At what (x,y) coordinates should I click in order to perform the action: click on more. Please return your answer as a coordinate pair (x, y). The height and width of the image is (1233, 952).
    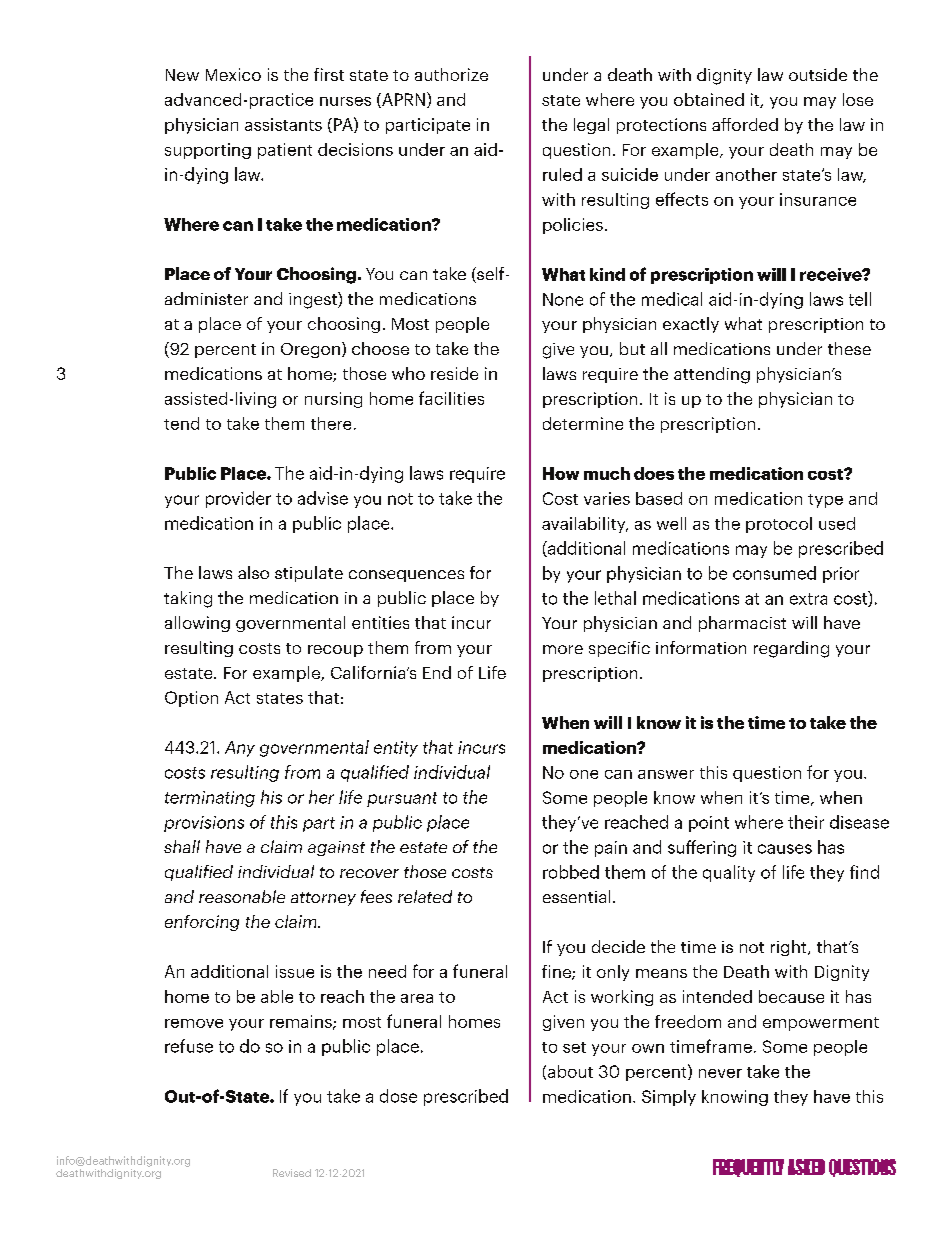
    Looking at the image, I should click on (563, 649).
